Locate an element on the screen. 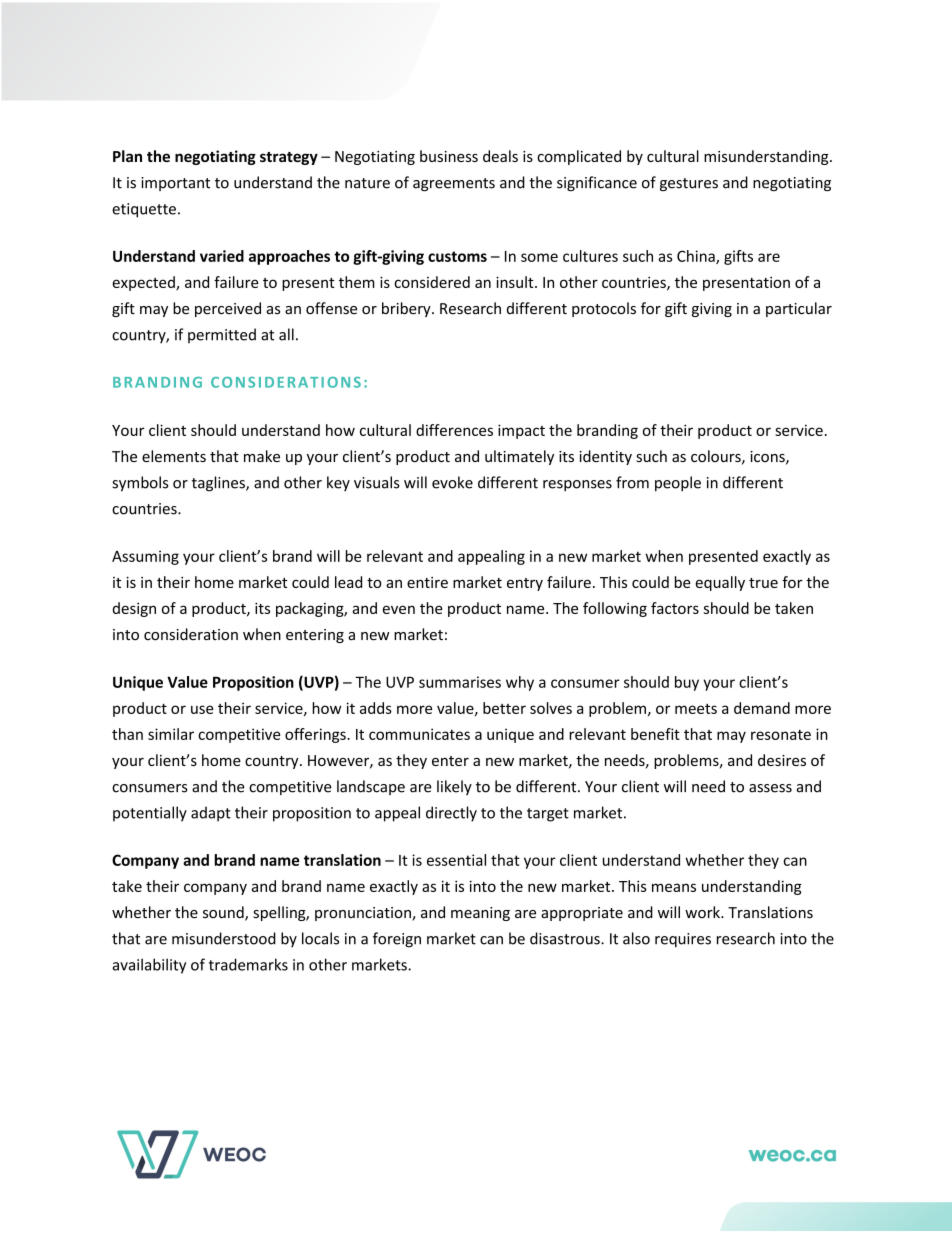  equally is located at coordinates (720, 583).
